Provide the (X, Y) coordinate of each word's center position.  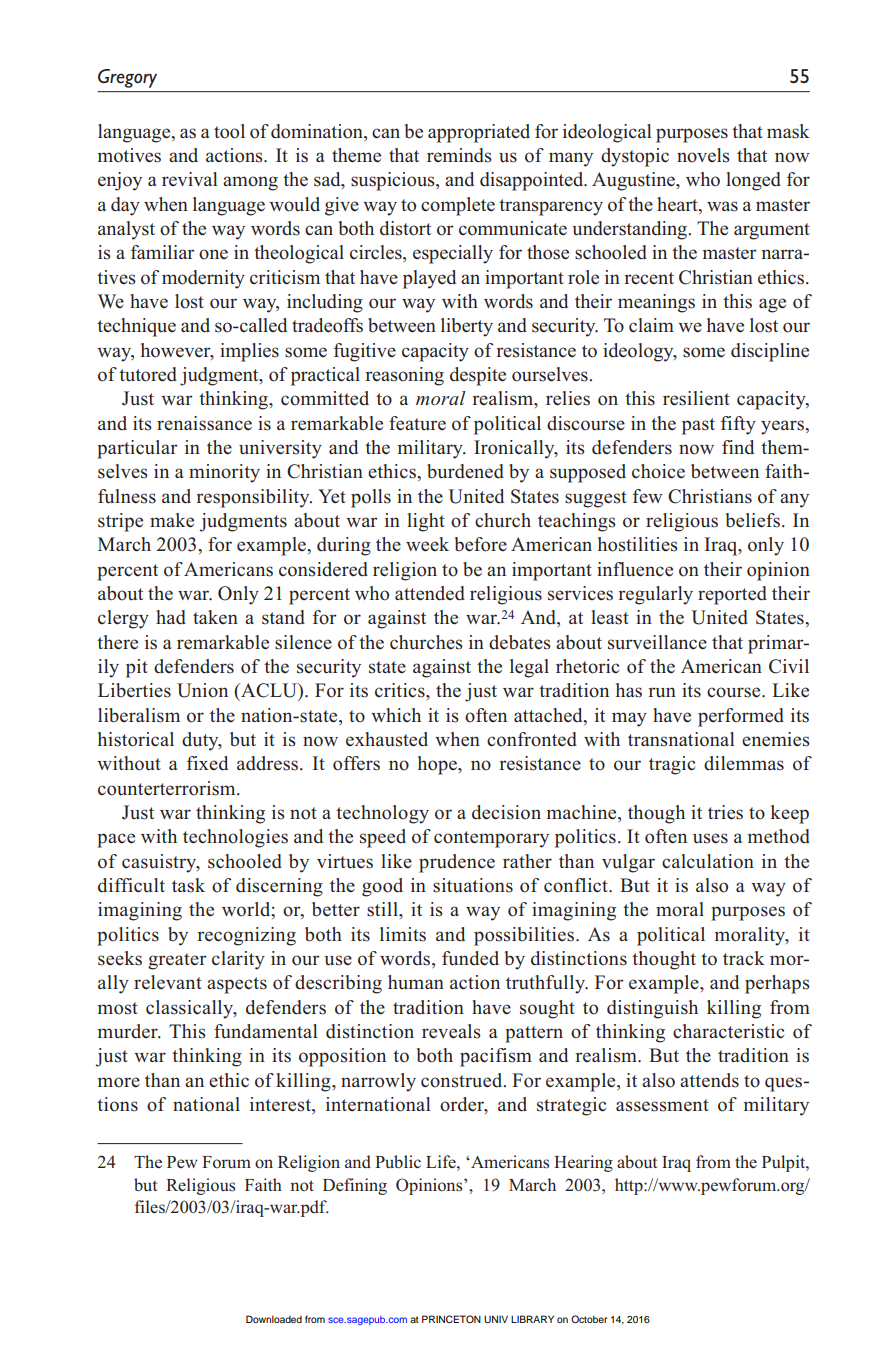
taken (215, 617)
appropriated (479, 133)
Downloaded (274, 1319)
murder (129, 1031)
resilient (696, 398)
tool (229, 131)
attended (430, 593)
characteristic (728, 1031)
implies (249, 352)
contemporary (491, 839)
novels (703, 155)
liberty (467, 327)
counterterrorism (168, 788)
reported (732, 595)
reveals (451, 1031)
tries (725, 812)
